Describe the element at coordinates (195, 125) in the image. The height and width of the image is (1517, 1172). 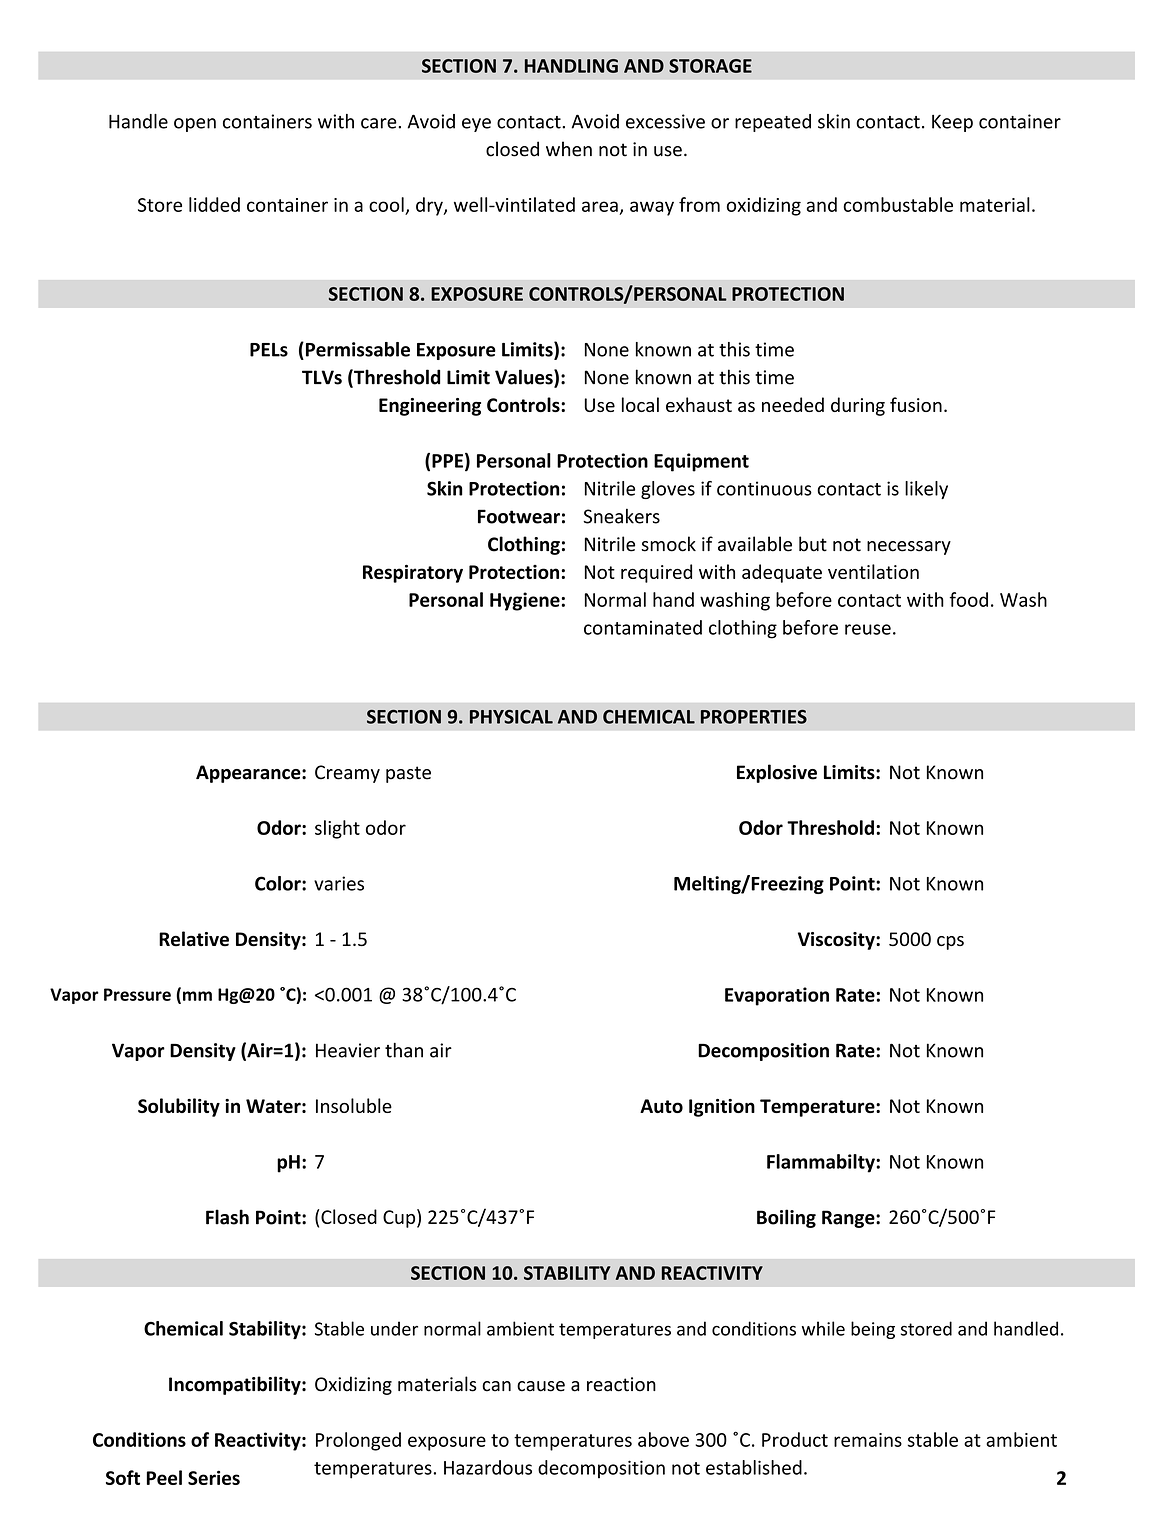
I see `open` at that location.
